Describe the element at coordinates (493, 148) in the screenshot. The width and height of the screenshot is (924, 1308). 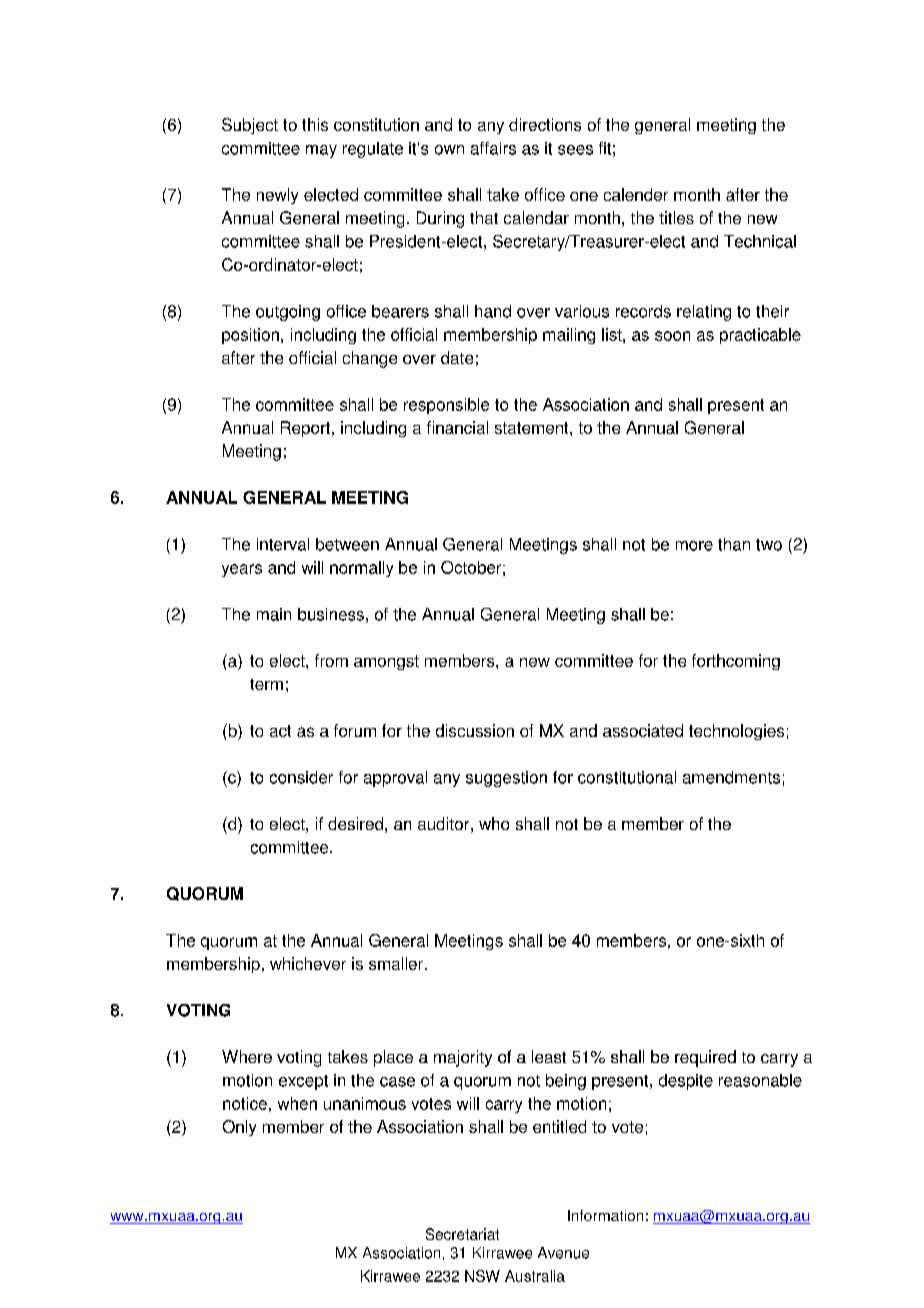
I see `affairs` at that location.
